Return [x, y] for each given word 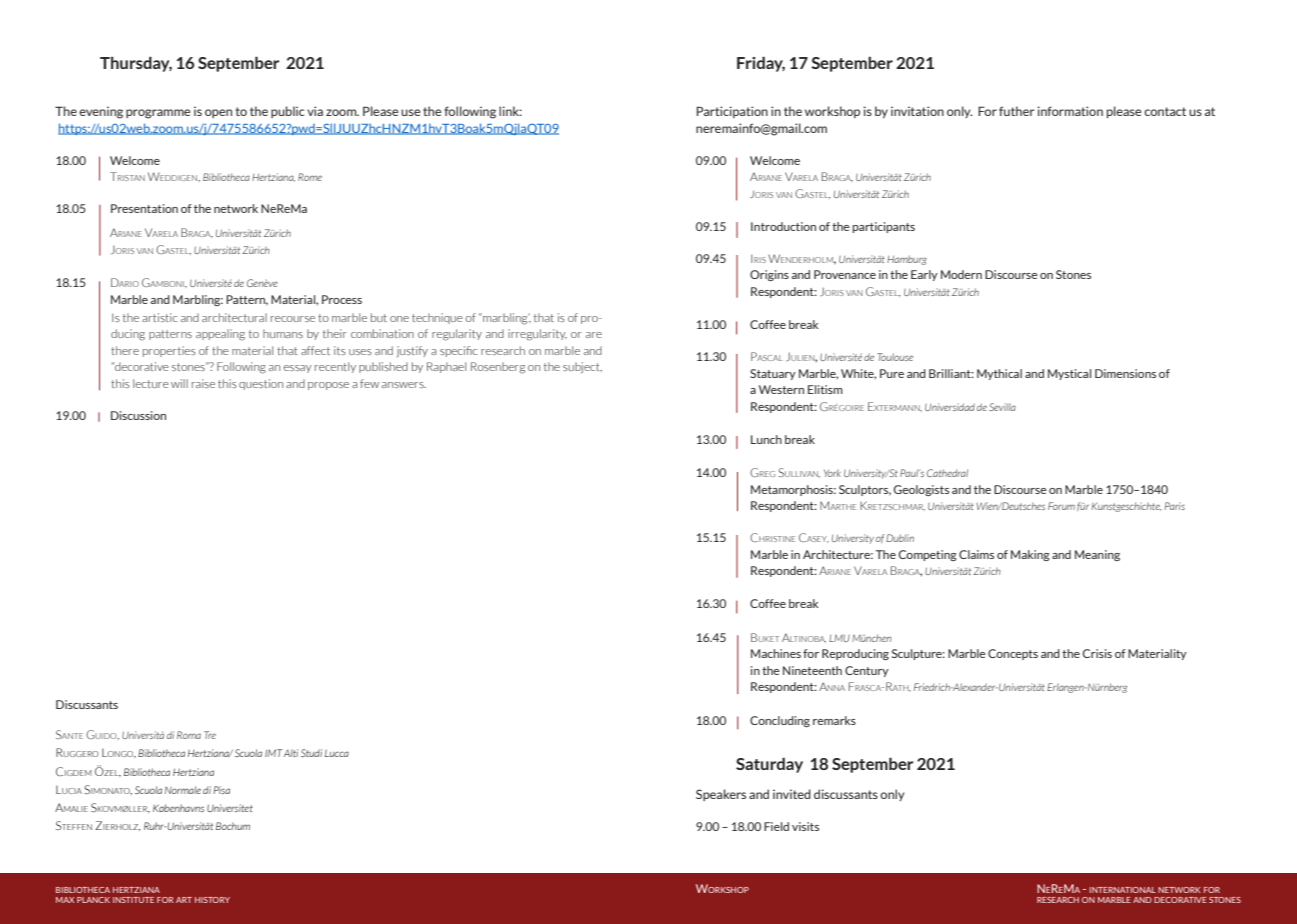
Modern [961, 274]
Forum [1061, 506]
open [218, 113]
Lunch [766, 439]
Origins [769, 275]
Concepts [1013, 654]
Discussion [138, 415]
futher [1016, 111]
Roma [189, 735]
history [212, 900]
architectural [234, 317]
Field [776, 826]
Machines [776, 653]
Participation [732, 112]
